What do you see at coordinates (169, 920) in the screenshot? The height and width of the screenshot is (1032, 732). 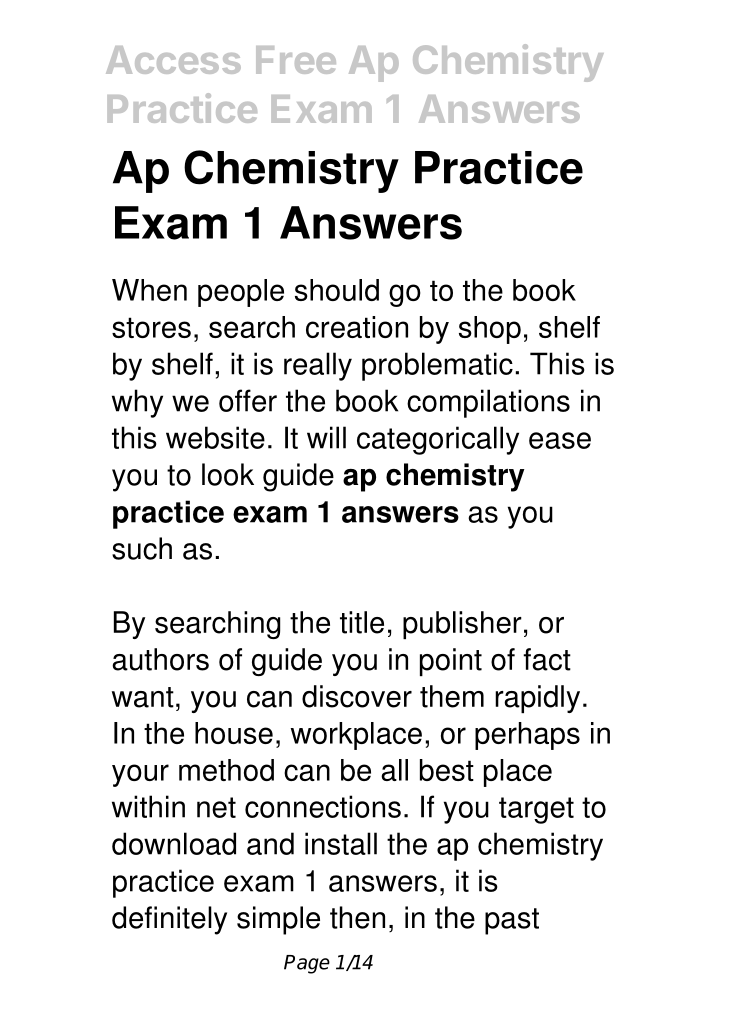 I see `definitely` at bounding box center [169, 920].
